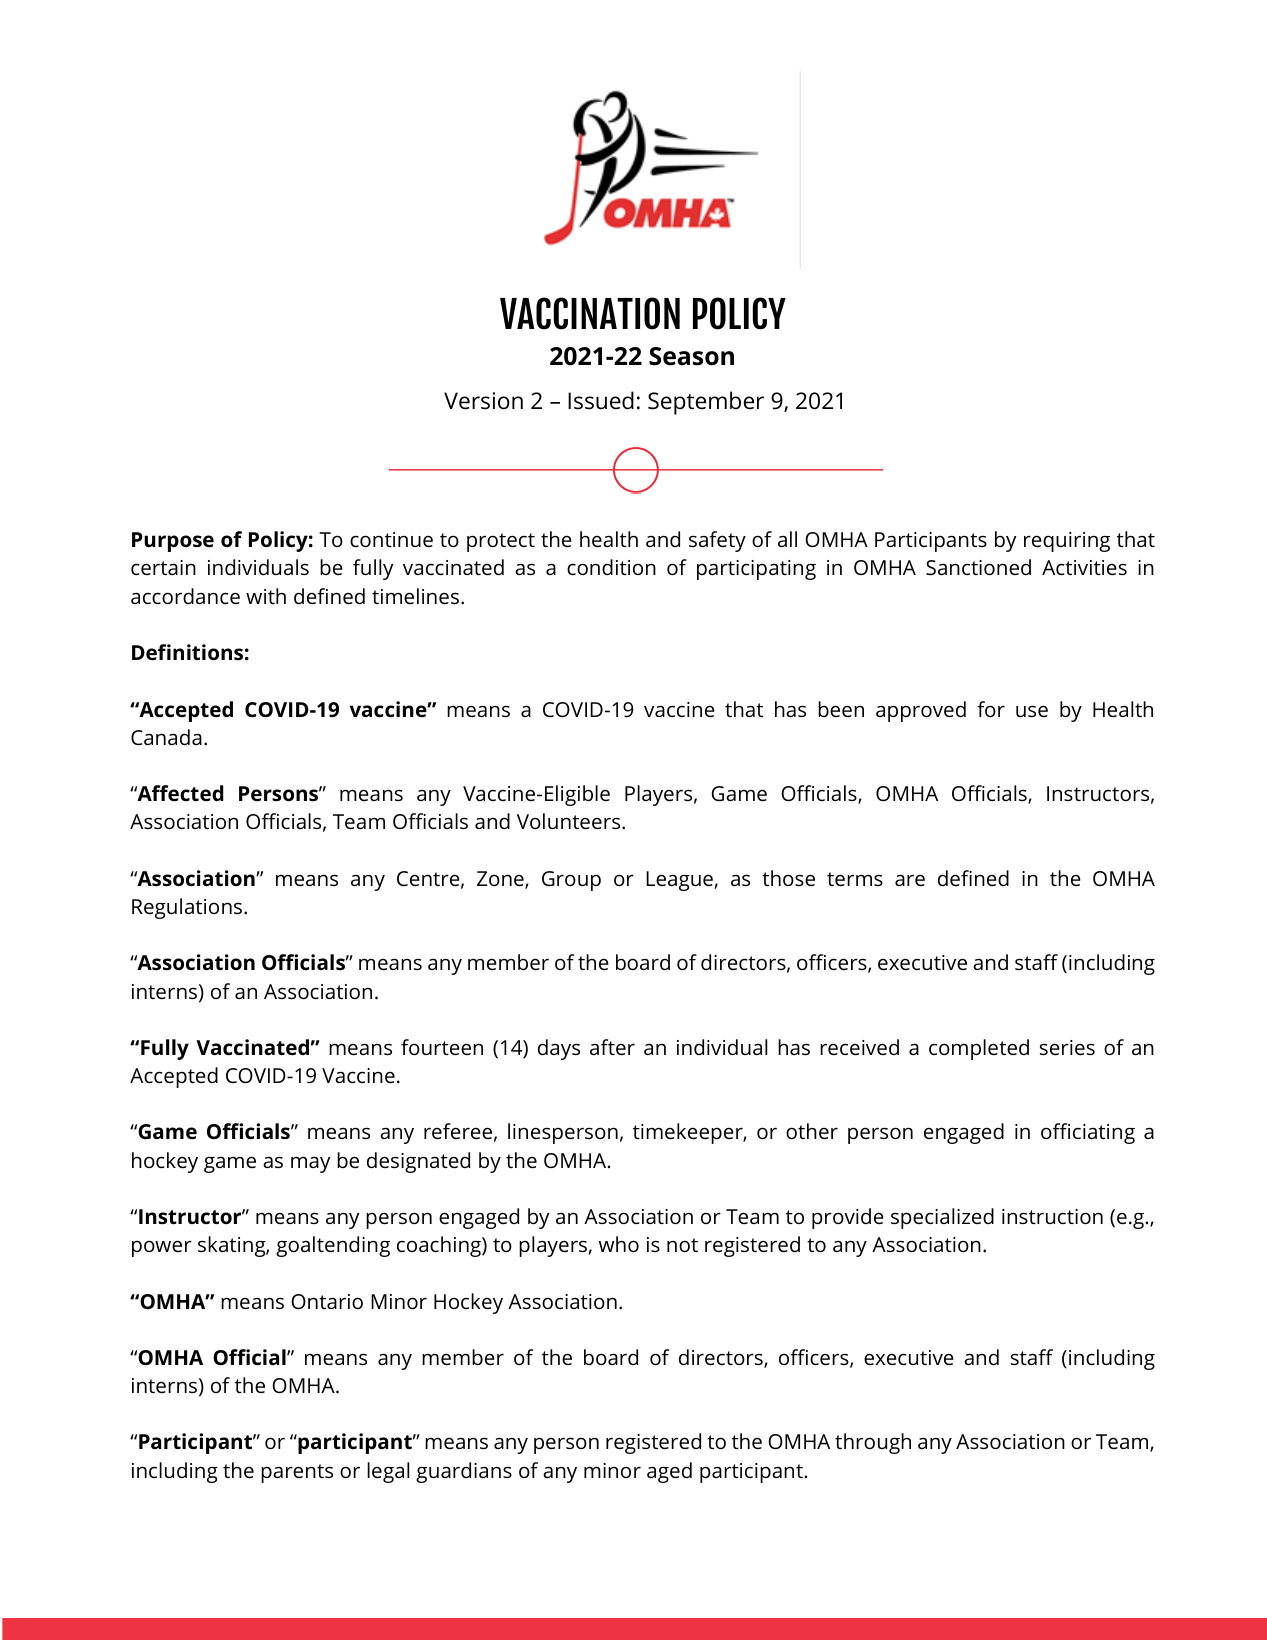 The image size is (1267, 1640). What do you see at coordinates (483, 401) in the page?
I see `Version` at bounding box center [483, 401].
